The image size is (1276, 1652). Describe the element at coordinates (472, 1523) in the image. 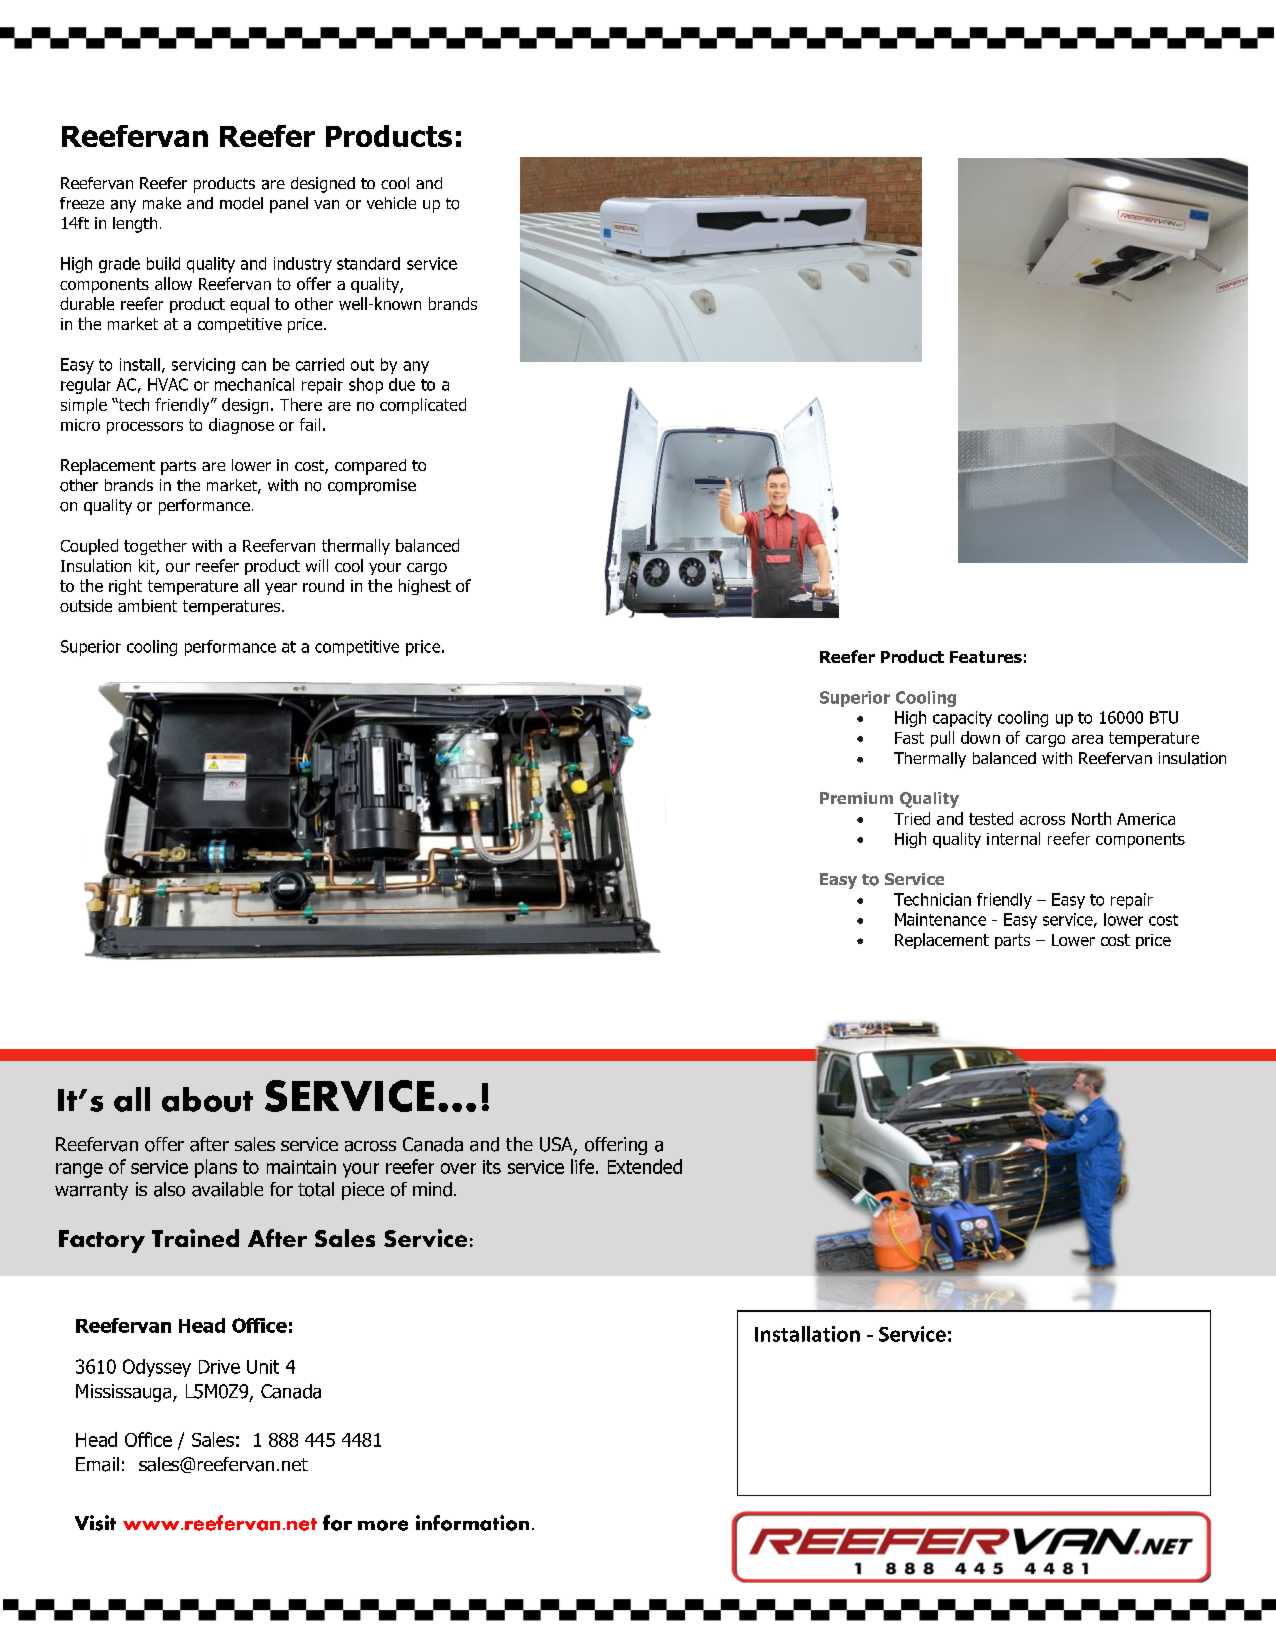

I see `information` at that location.
